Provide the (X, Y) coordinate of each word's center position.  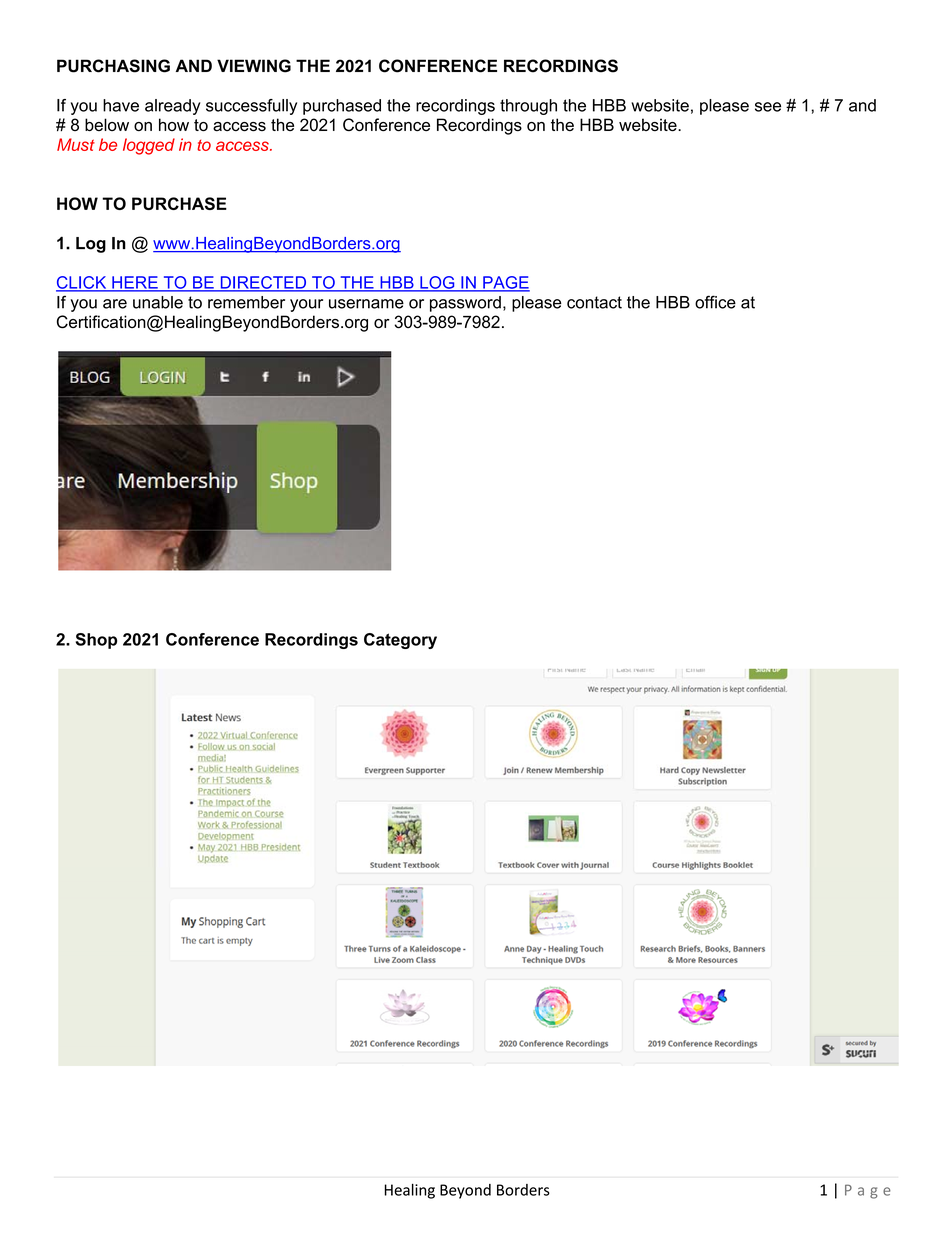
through (528, 107)
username (366, 304)
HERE (135, 283)
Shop (96, 641)
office (715, 302)
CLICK (82, 283)
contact (594, 302)
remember (246, 302)
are (115, 304)
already (173, 107)
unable (158, 302)
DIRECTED (263, 283)
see (768, 107)
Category (400, 641)
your (306, 305)
